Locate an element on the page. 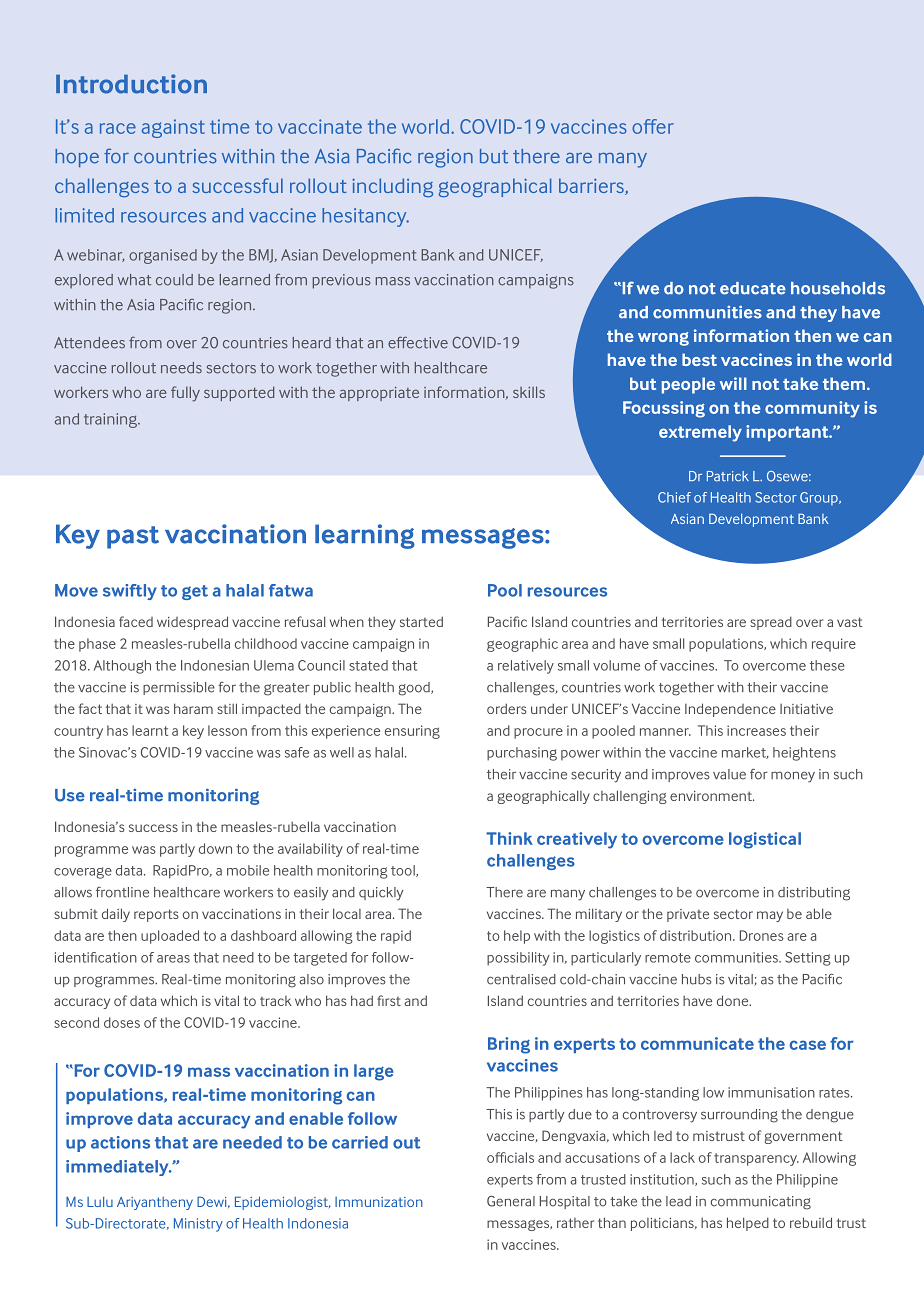 Image resolution: width=924 pixels, height=1308 pixels. Ministry is located at coordinates (198, 1225).
